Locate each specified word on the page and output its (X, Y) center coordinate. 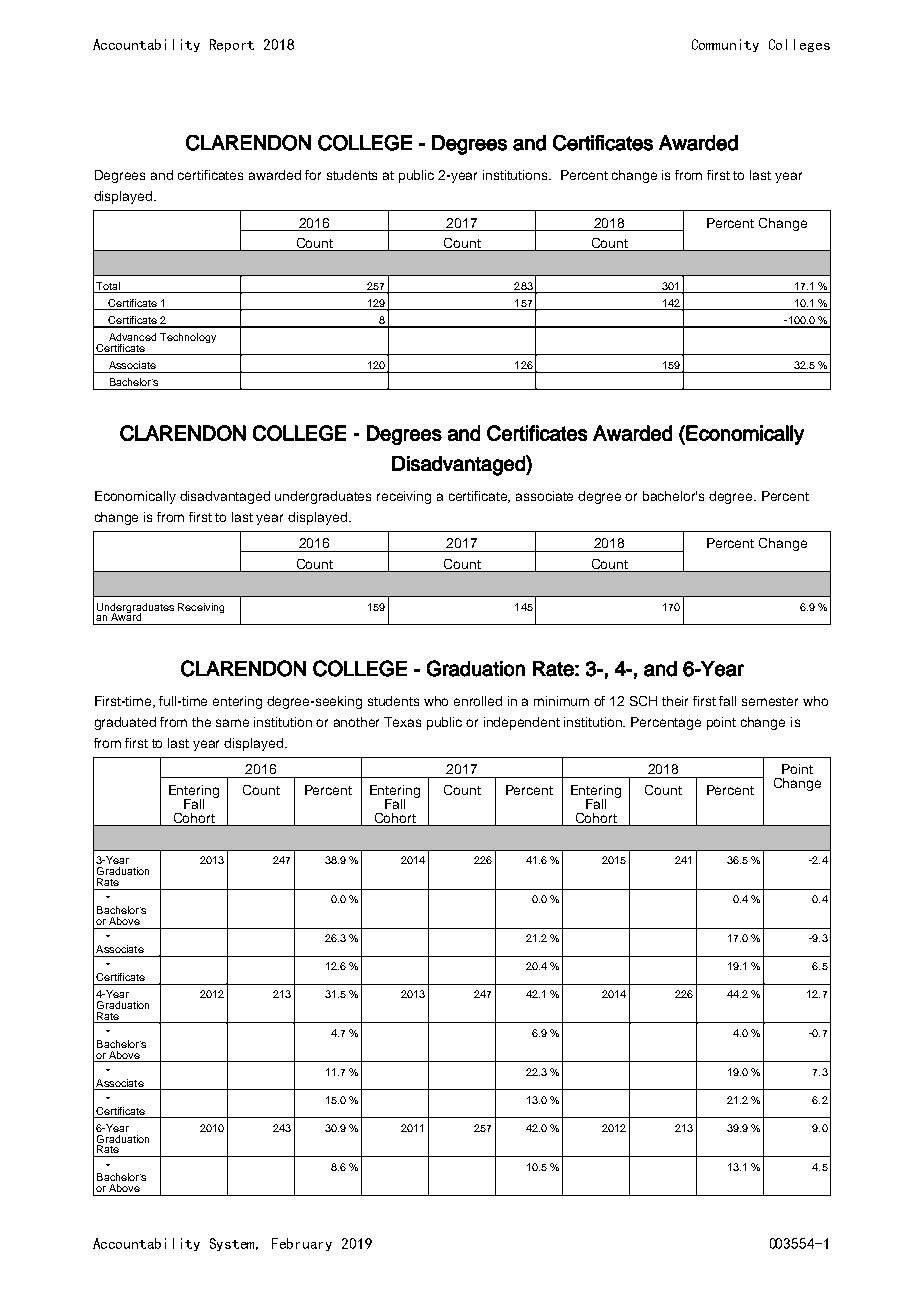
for (313, 175)
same (232, 723)
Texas (402, 722)
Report (232, 45)
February (302, 1244)
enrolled (478, 701)
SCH (643, 701)
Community (725, 45)
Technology (188, 338)
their (675, 701)
